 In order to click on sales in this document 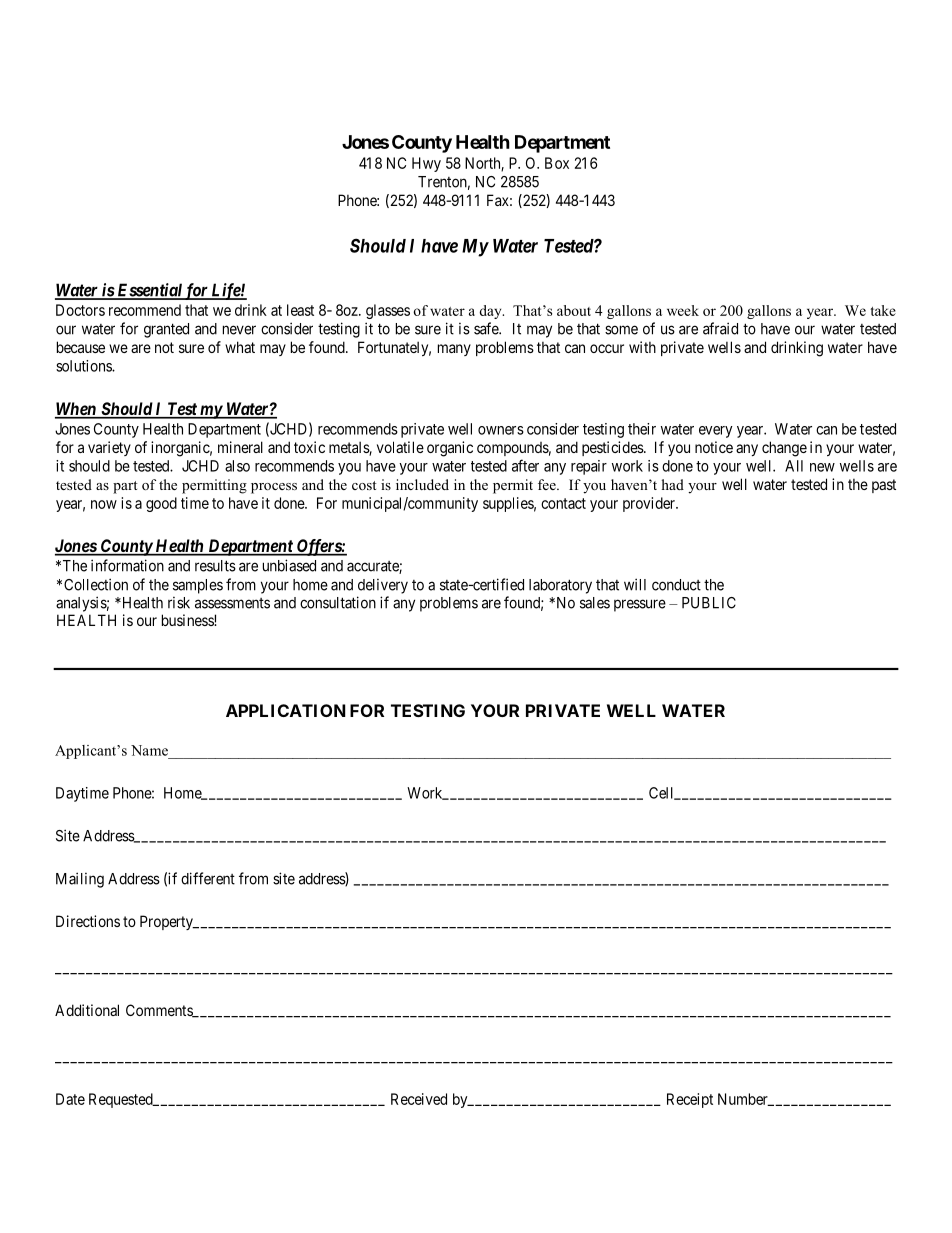, I will do `click(595, 603)`.
